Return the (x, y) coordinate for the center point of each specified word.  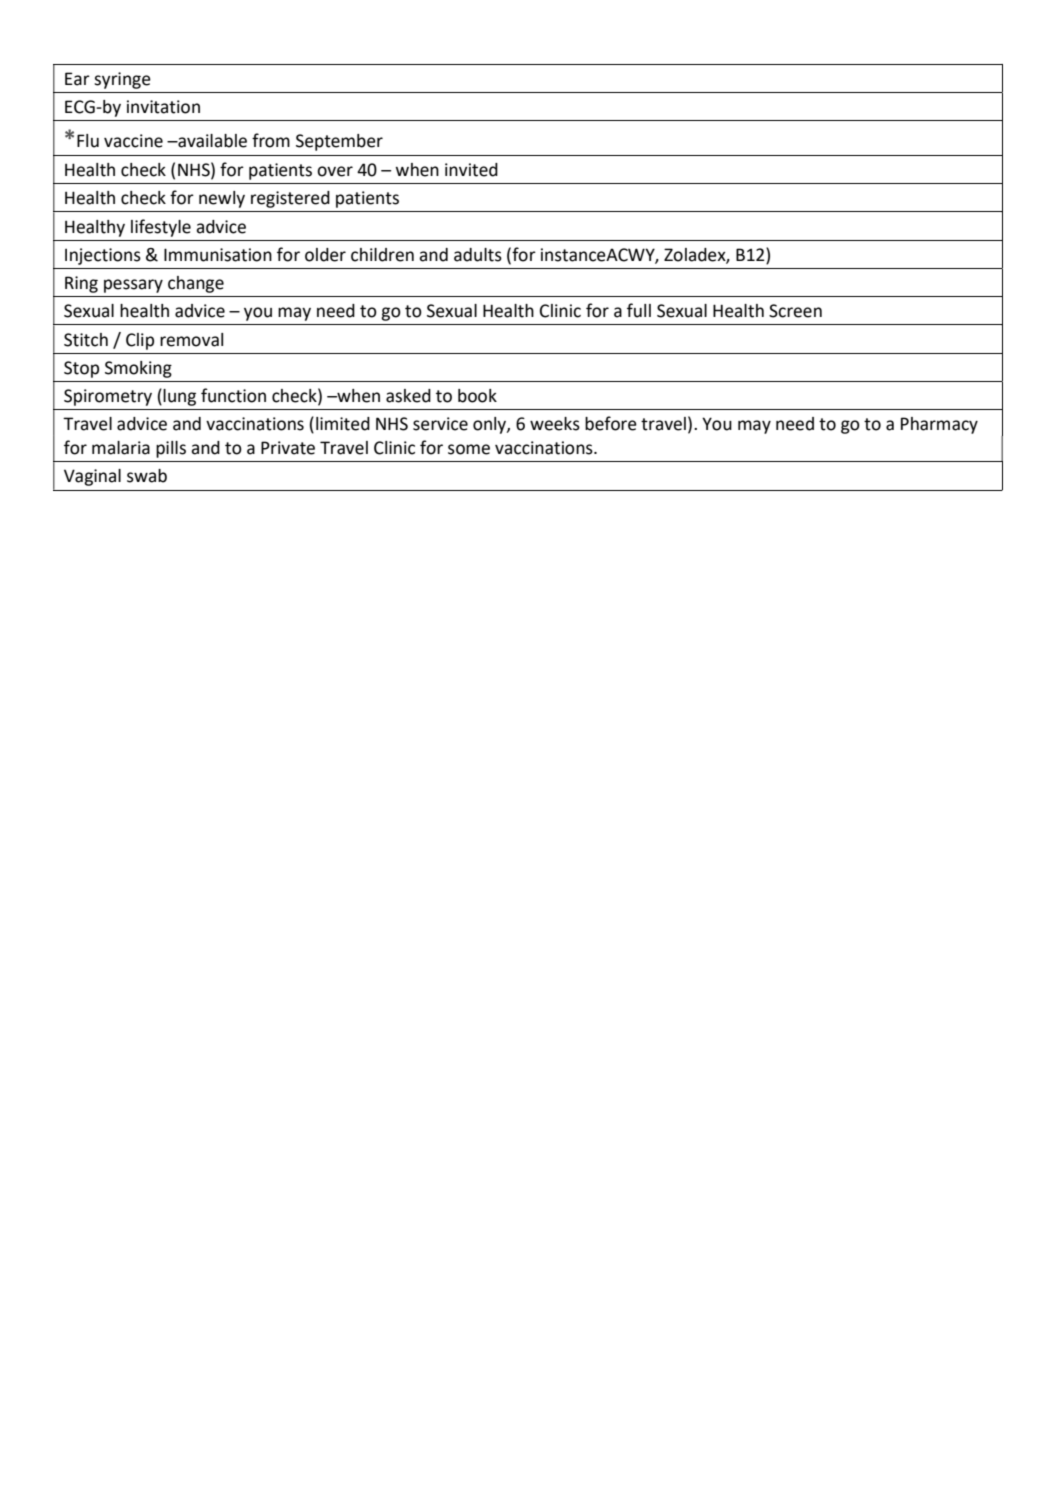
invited (471, 170)
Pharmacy (939, 425)
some (469, 449)
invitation (163, 107)
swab (147, 476)
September (339, 142)
